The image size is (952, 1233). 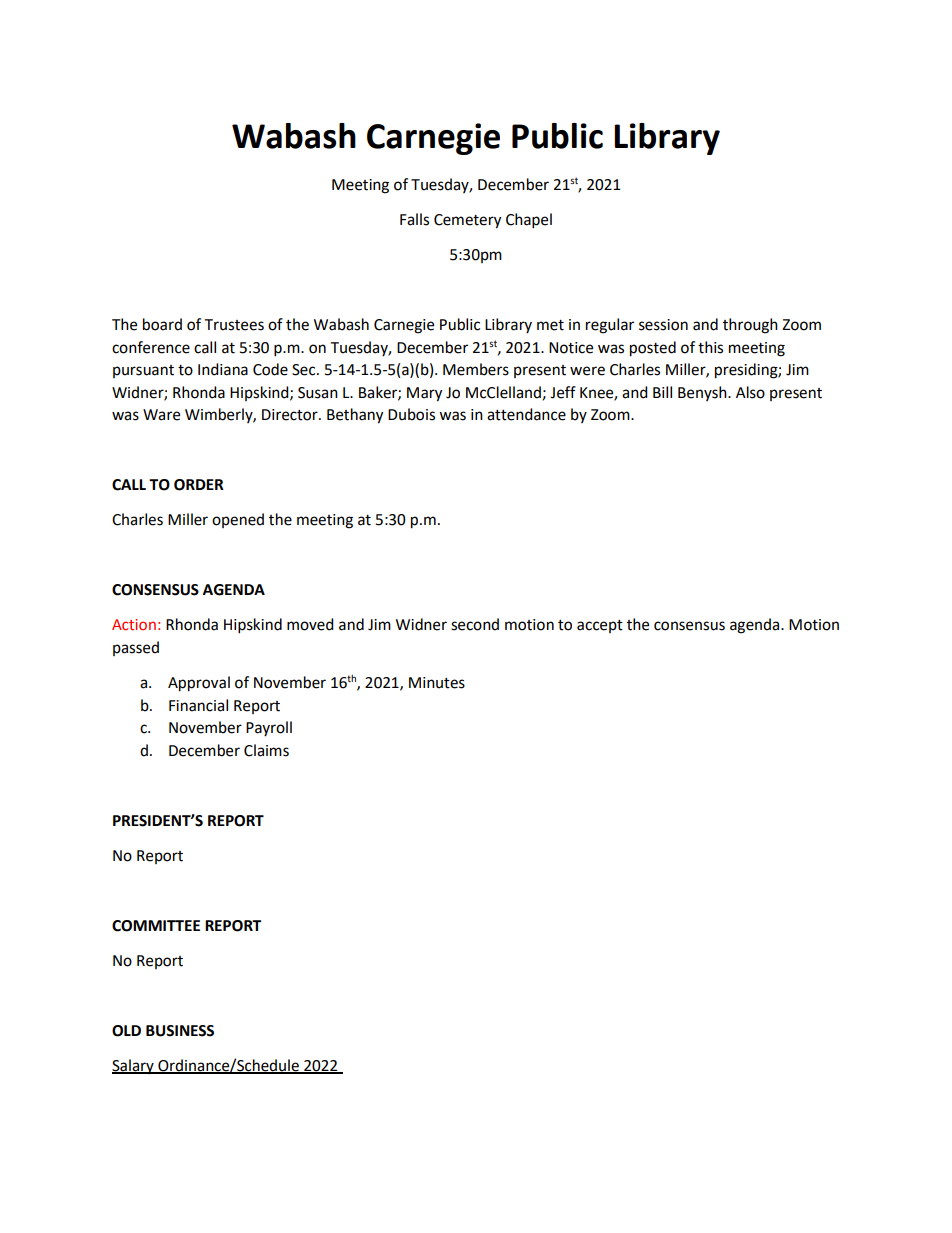 What do you see at coordinates (234, 325) in the screenshot?
I see `Trustees` at bounding box center [234, 325].
